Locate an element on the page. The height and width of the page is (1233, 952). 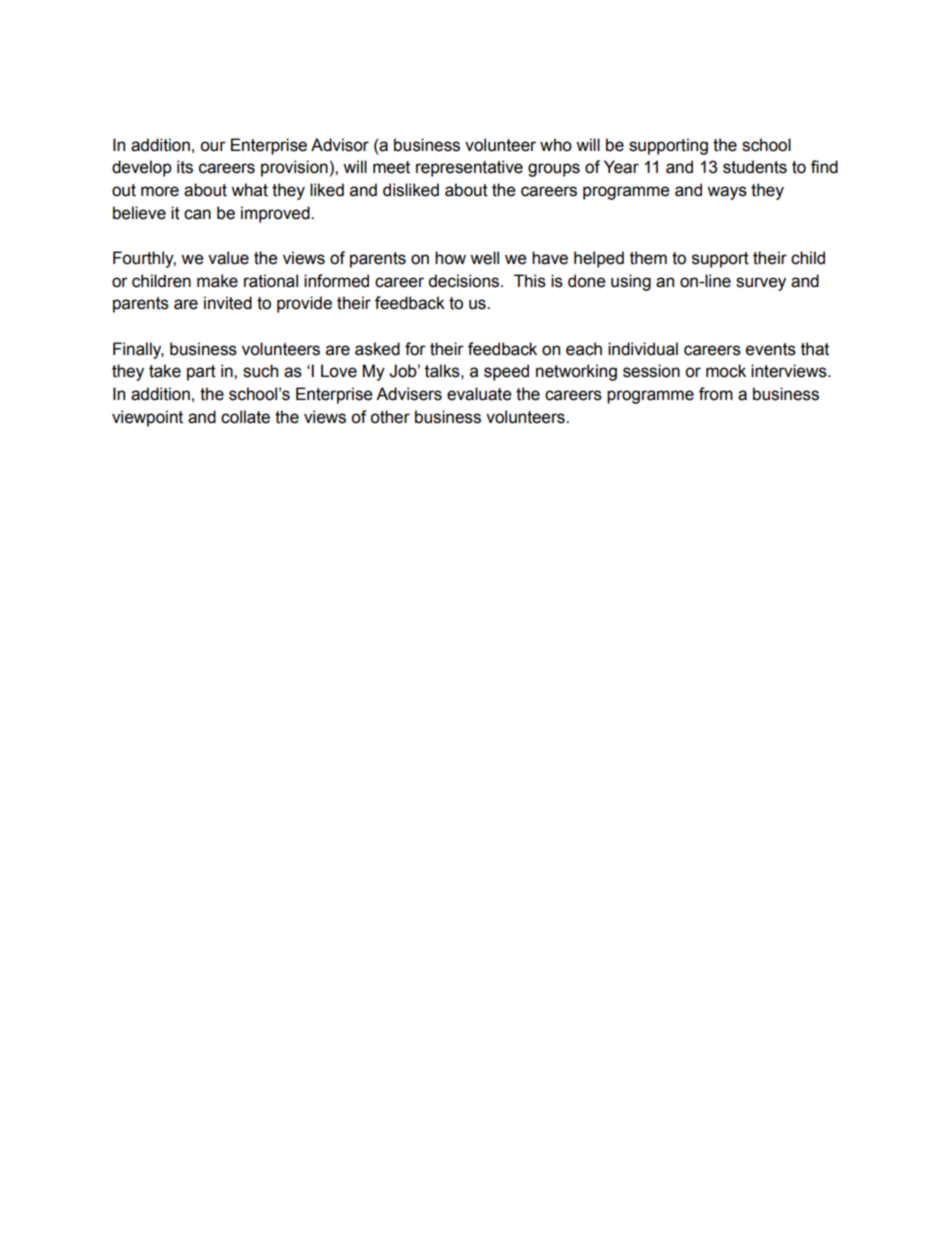
them is located at coordinates (648, 258).
